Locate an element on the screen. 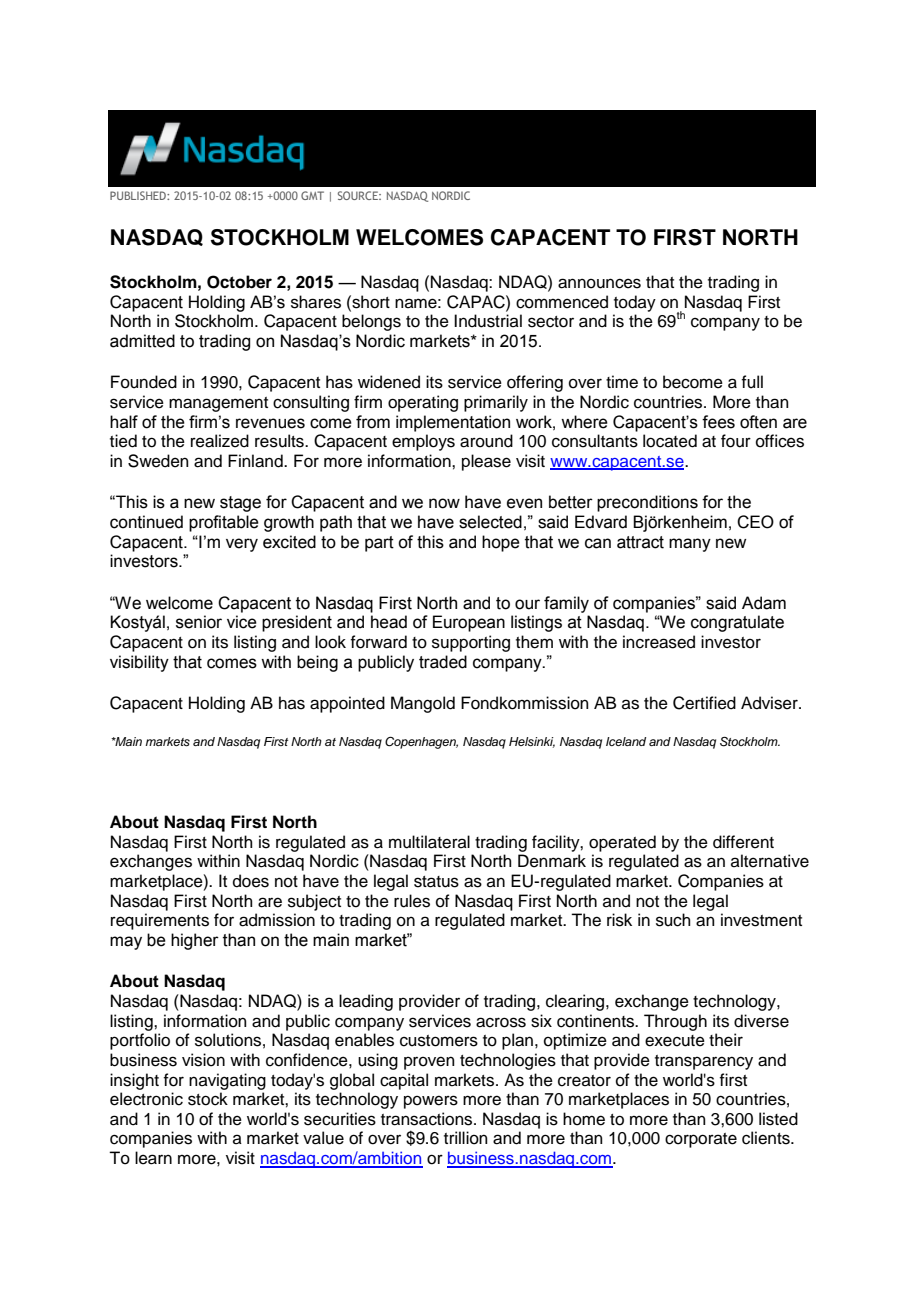  SOURCE is located at coordinates (359, 195).
